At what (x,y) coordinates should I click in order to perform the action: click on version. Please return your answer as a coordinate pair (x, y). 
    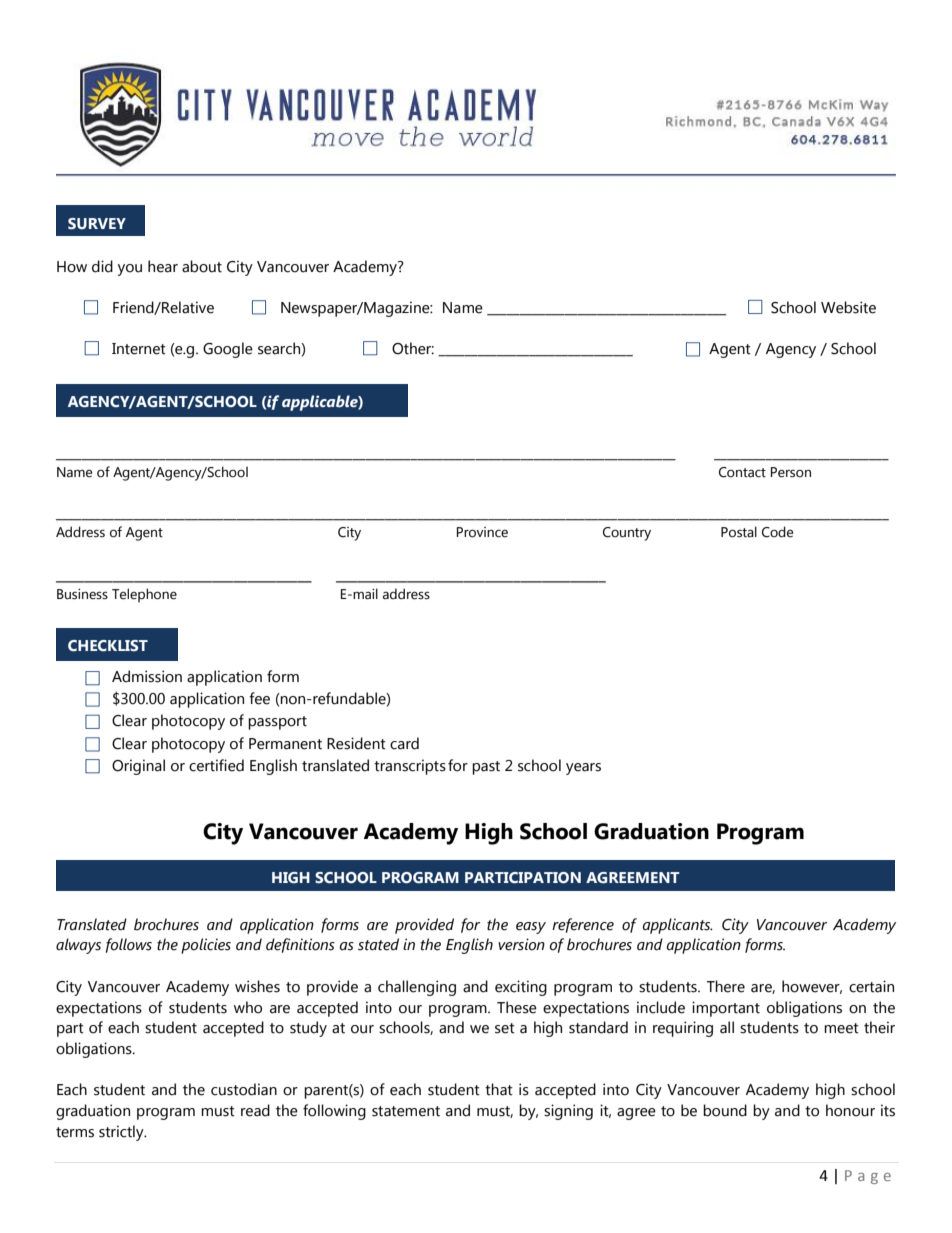
    Looking at the image, I should click on (521, 944).
